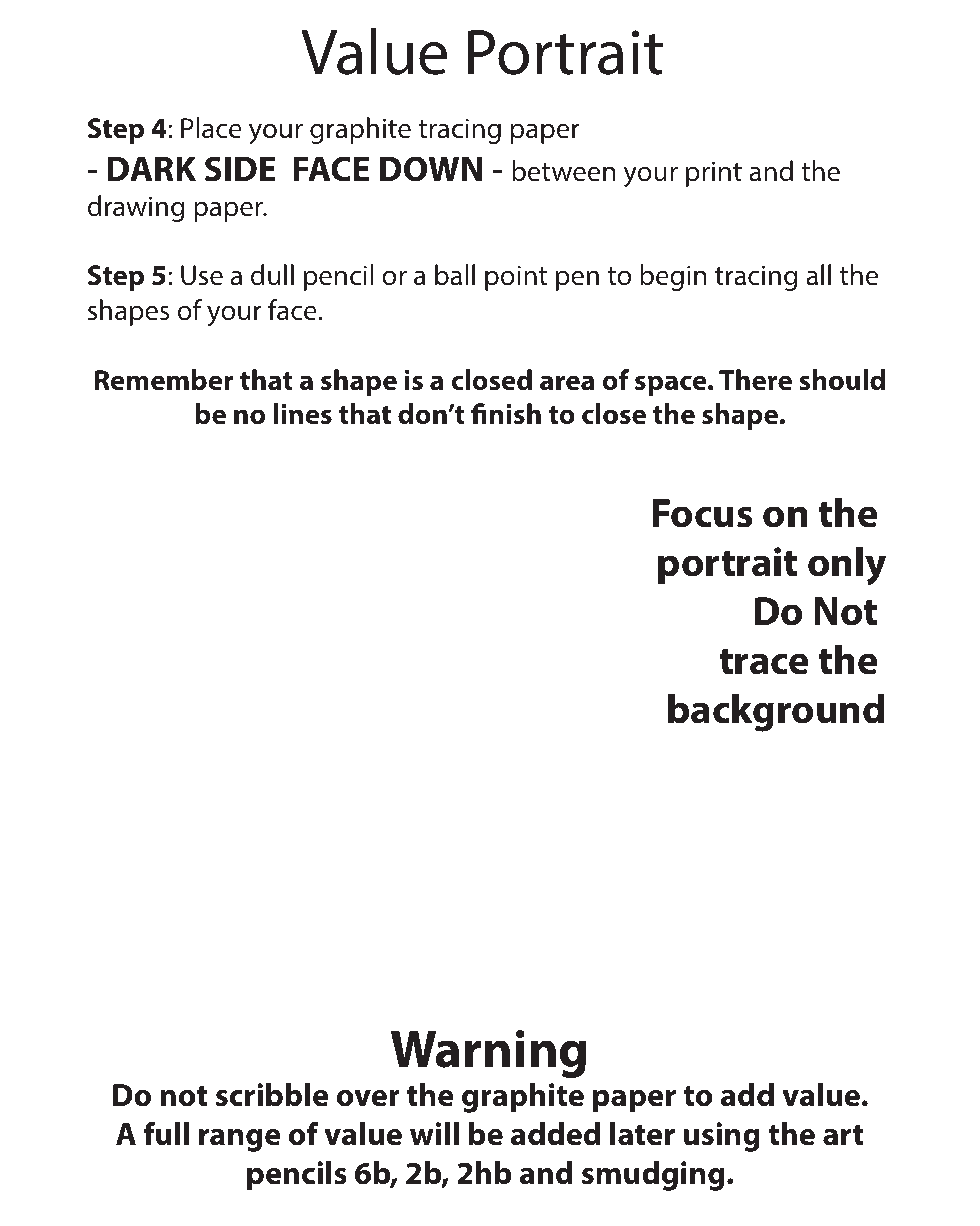 The width and height of the screenshot is (980, 1226). Describe the element at coordinates (702, 513) in the screenshot. I see `Focus` at that location.
